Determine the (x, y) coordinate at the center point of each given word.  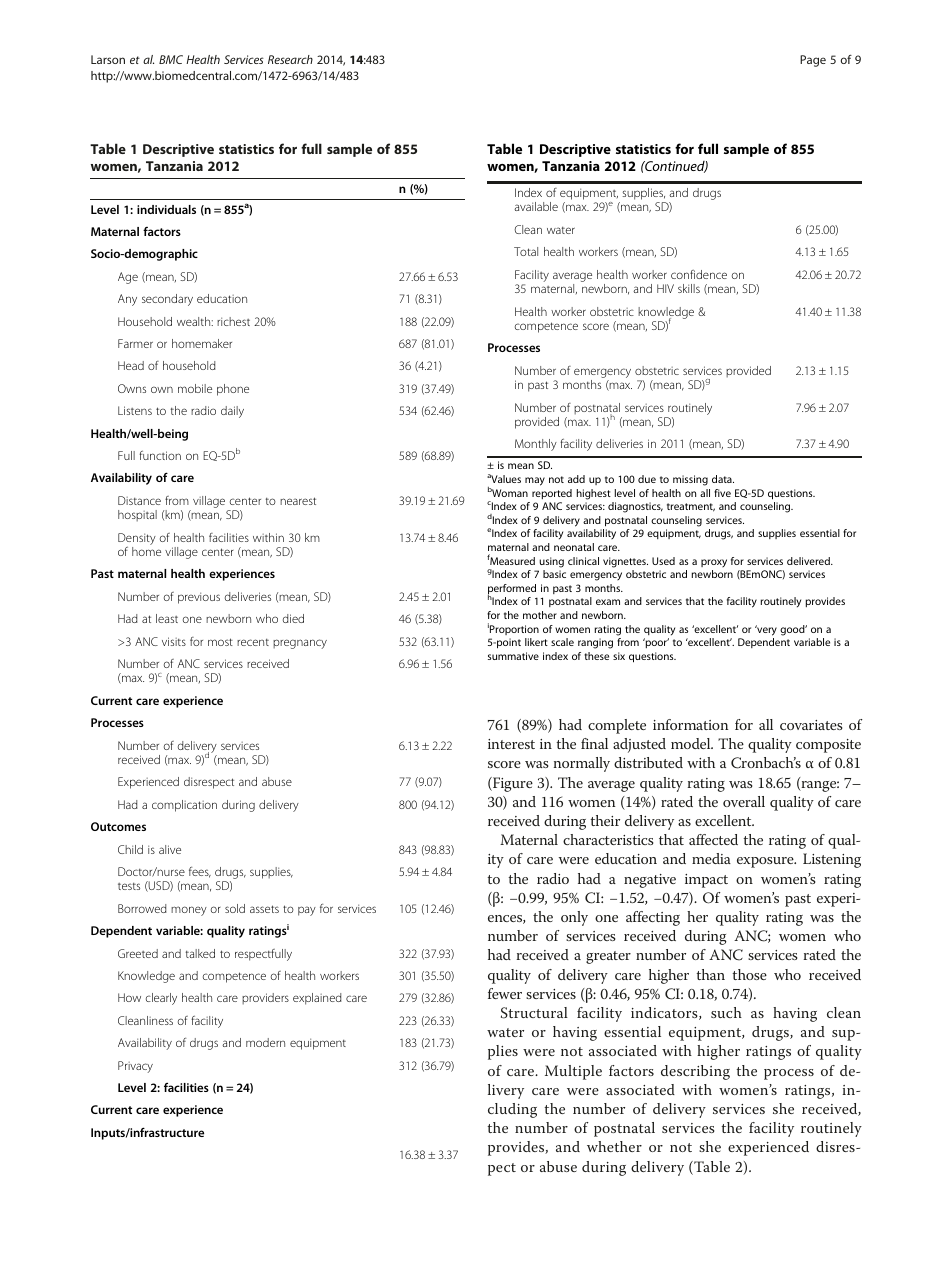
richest (233, 321)
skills (689, 288)
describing (695, 1072)
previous (199, 598)
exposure (766, 862)
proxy (714, 563)
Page (813, 61)
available (536, 206)
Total (526, 251)
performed (512, 590)
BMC (171, 59)
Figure (512, 784)
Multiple (573, 1072)
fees (200, 872)
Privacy (135, 1067)
